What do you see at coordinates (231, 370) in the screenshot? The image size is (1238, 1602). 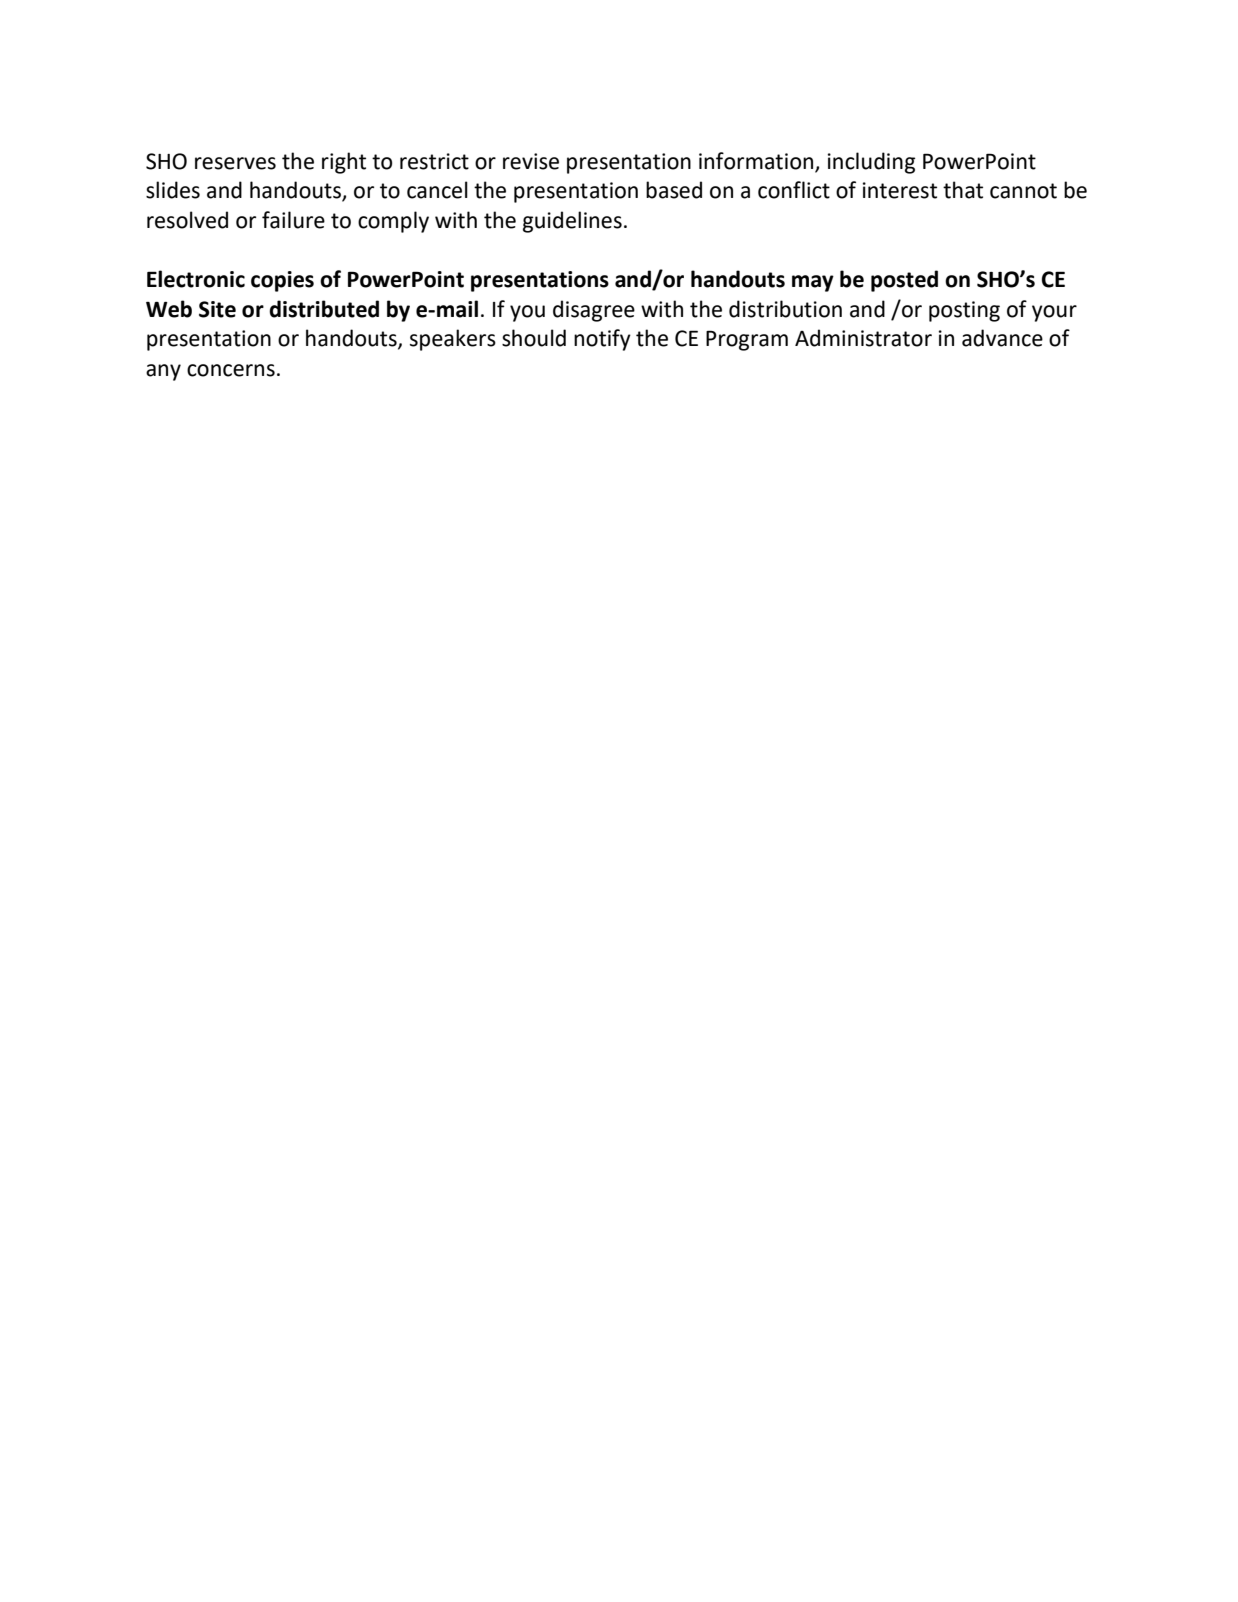 I see `concerns` at bounding box center [231, 370].
